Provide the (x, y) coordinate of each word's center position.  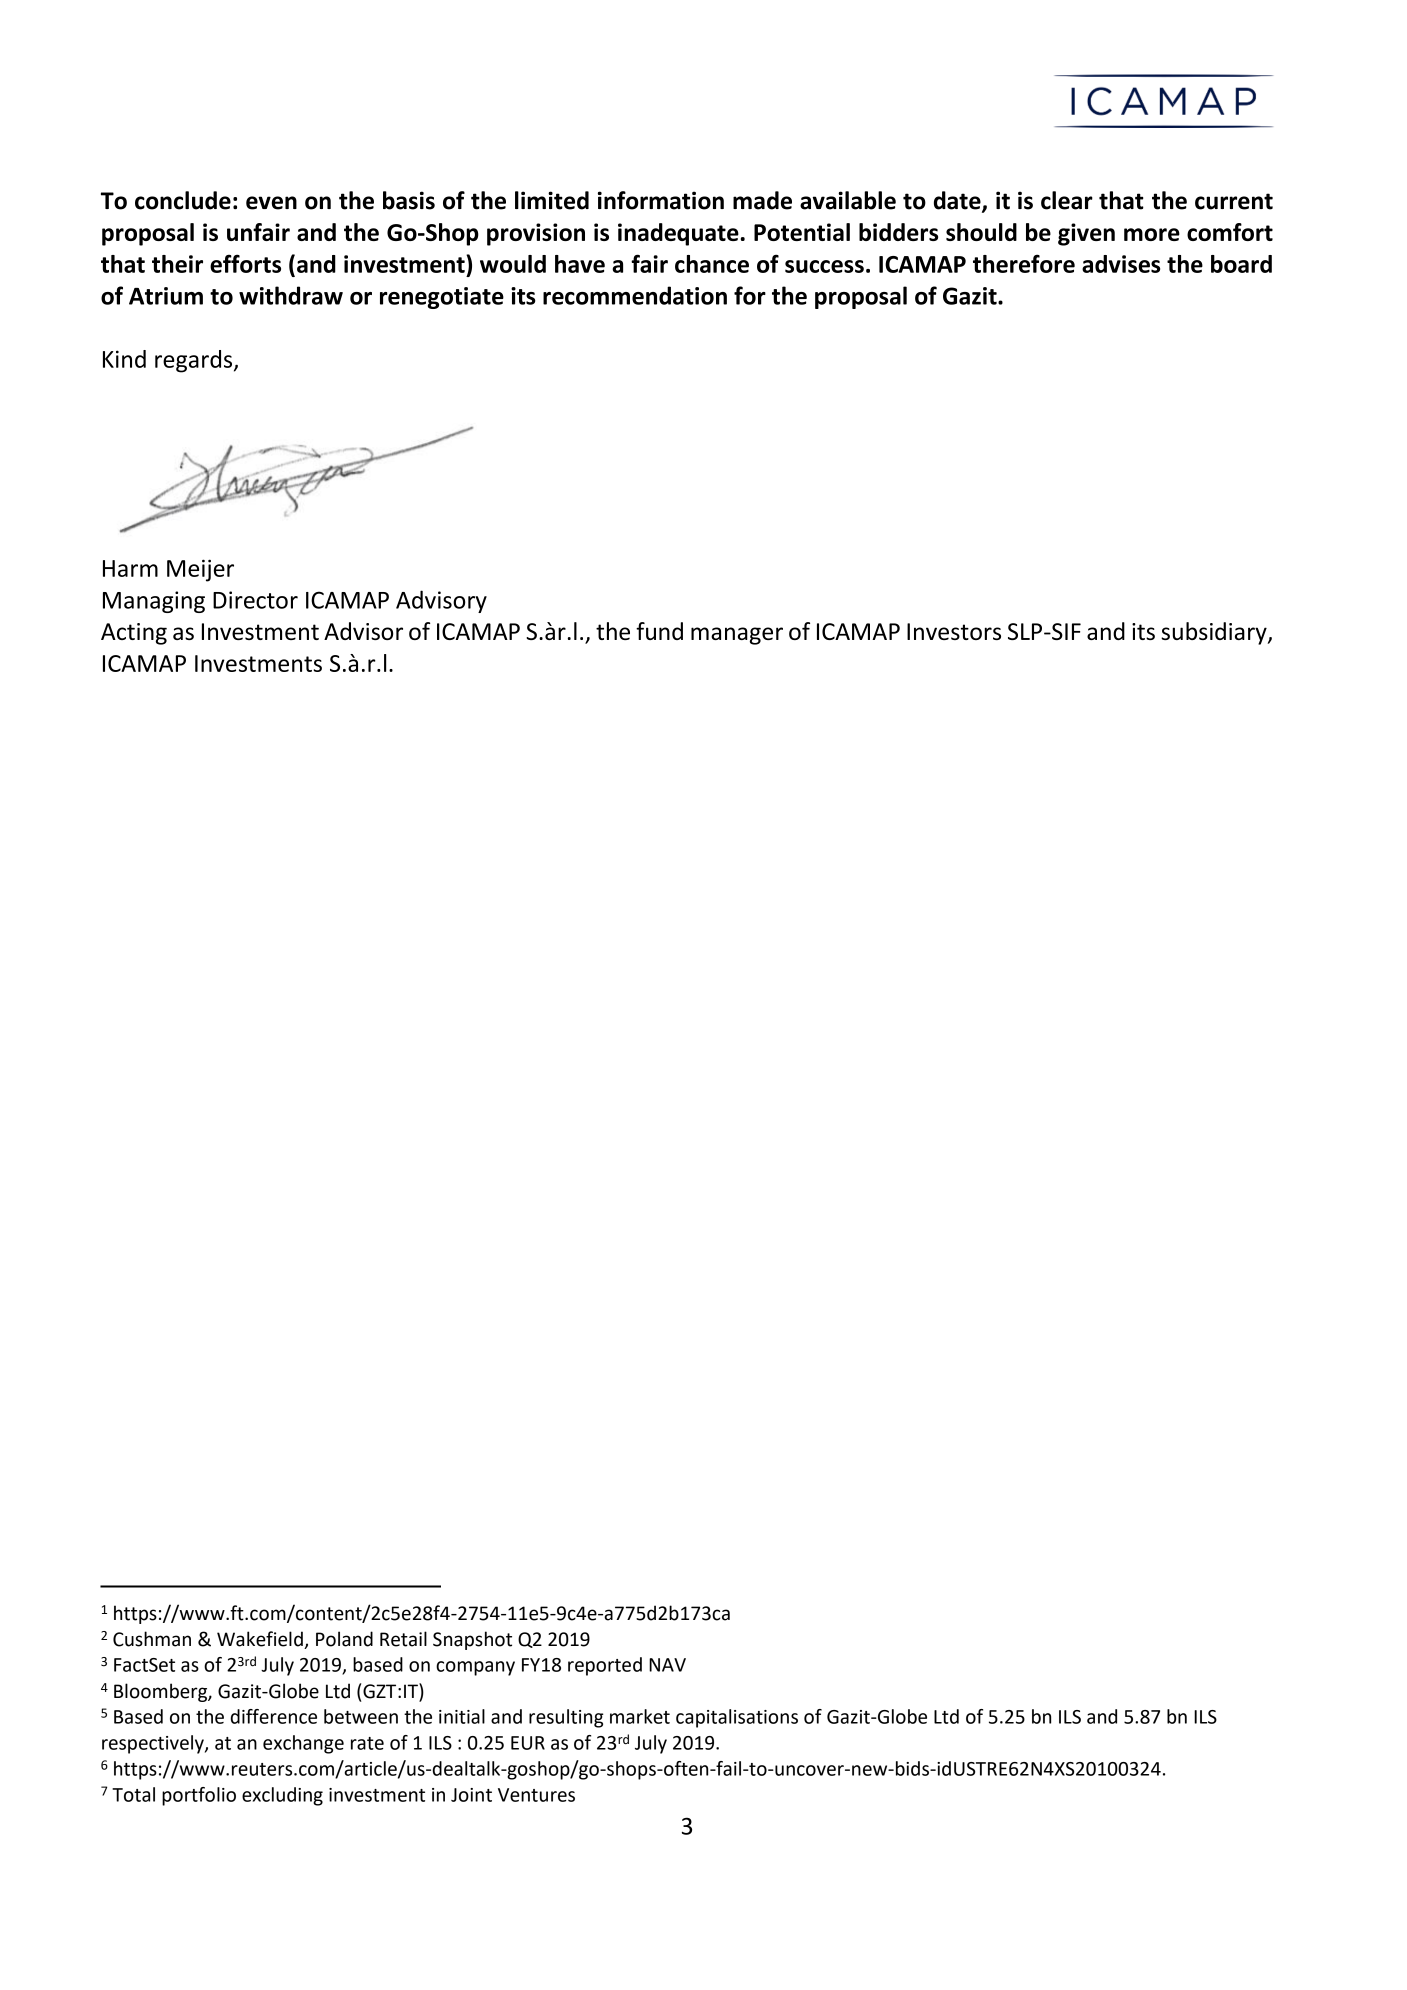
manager (737, 636)
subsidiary (1215, 633)
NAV (667, 1665)
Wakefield (261, 1640)
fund (659, 631)
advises (1121, 264)
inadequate (678, 234)
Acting (134, 634)
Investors (954, 631)
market (640, 1716)
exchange (303, 1744)
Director (255, 600)
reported (605, 1666)
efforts (245, 263)
